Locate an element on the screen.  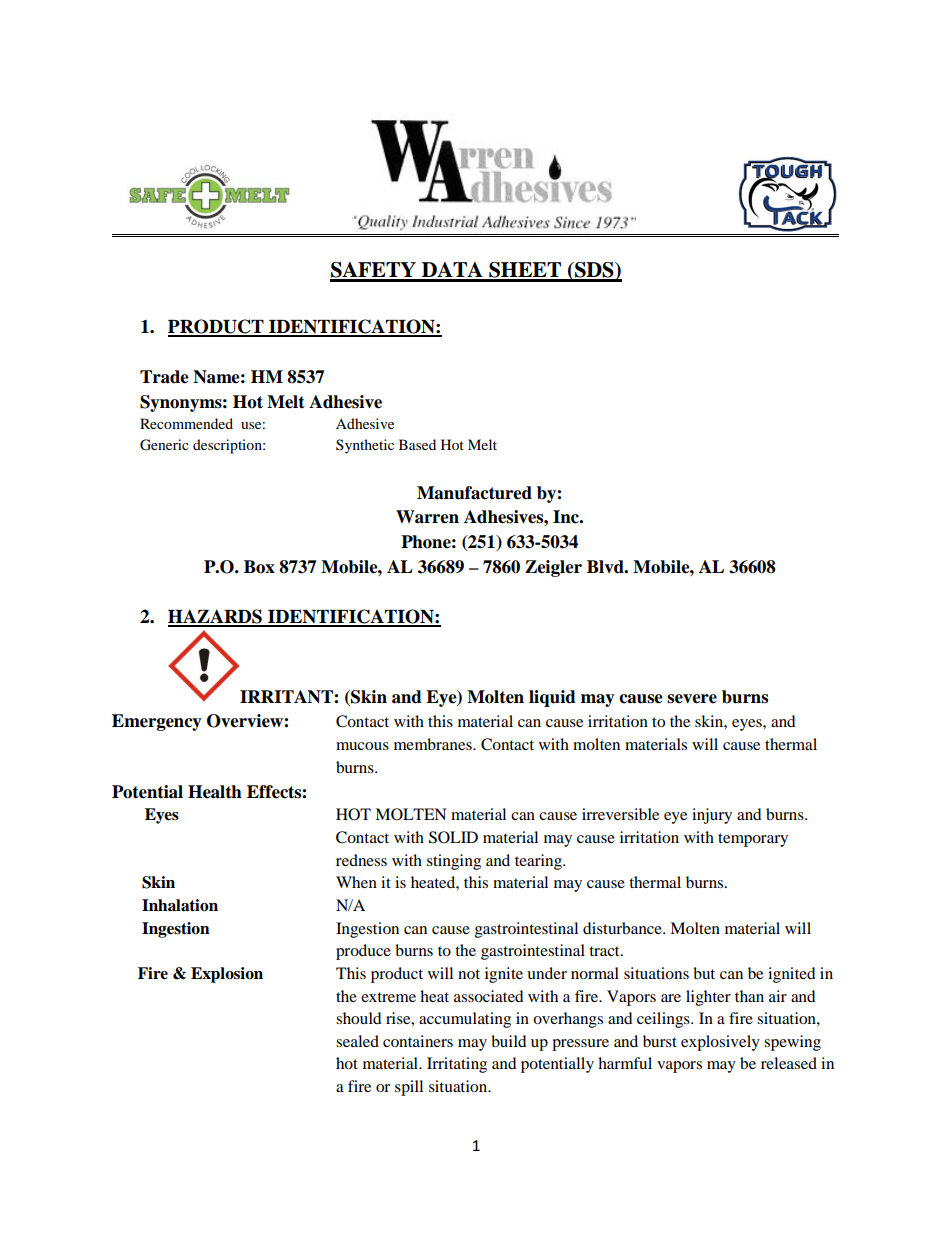
severe is located at coordinates (692, 699).
